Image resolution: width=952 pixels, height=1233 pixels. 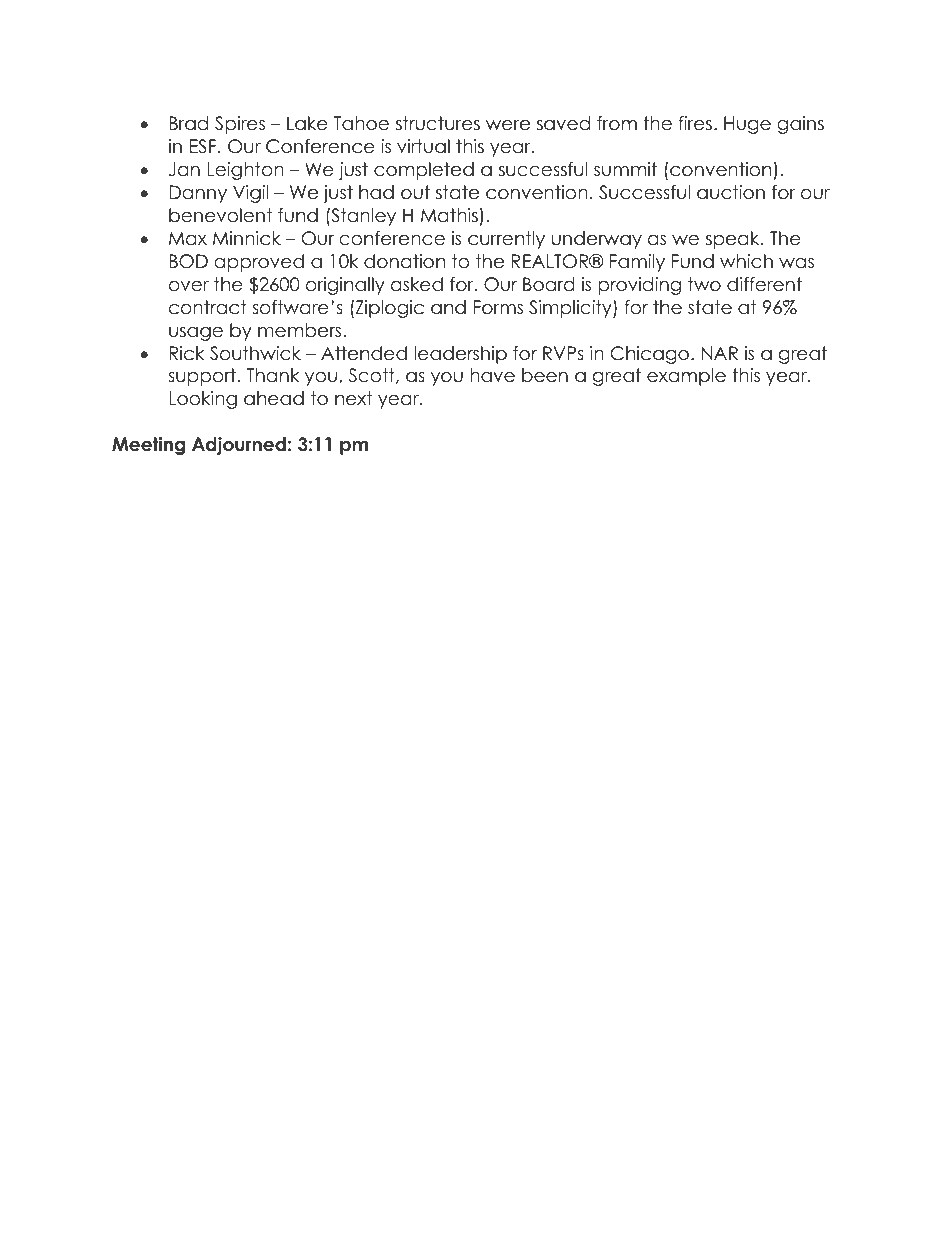 What do you see at coordinates (202, 377) in the image?
I see `support` at bounding box center [202, 377].
